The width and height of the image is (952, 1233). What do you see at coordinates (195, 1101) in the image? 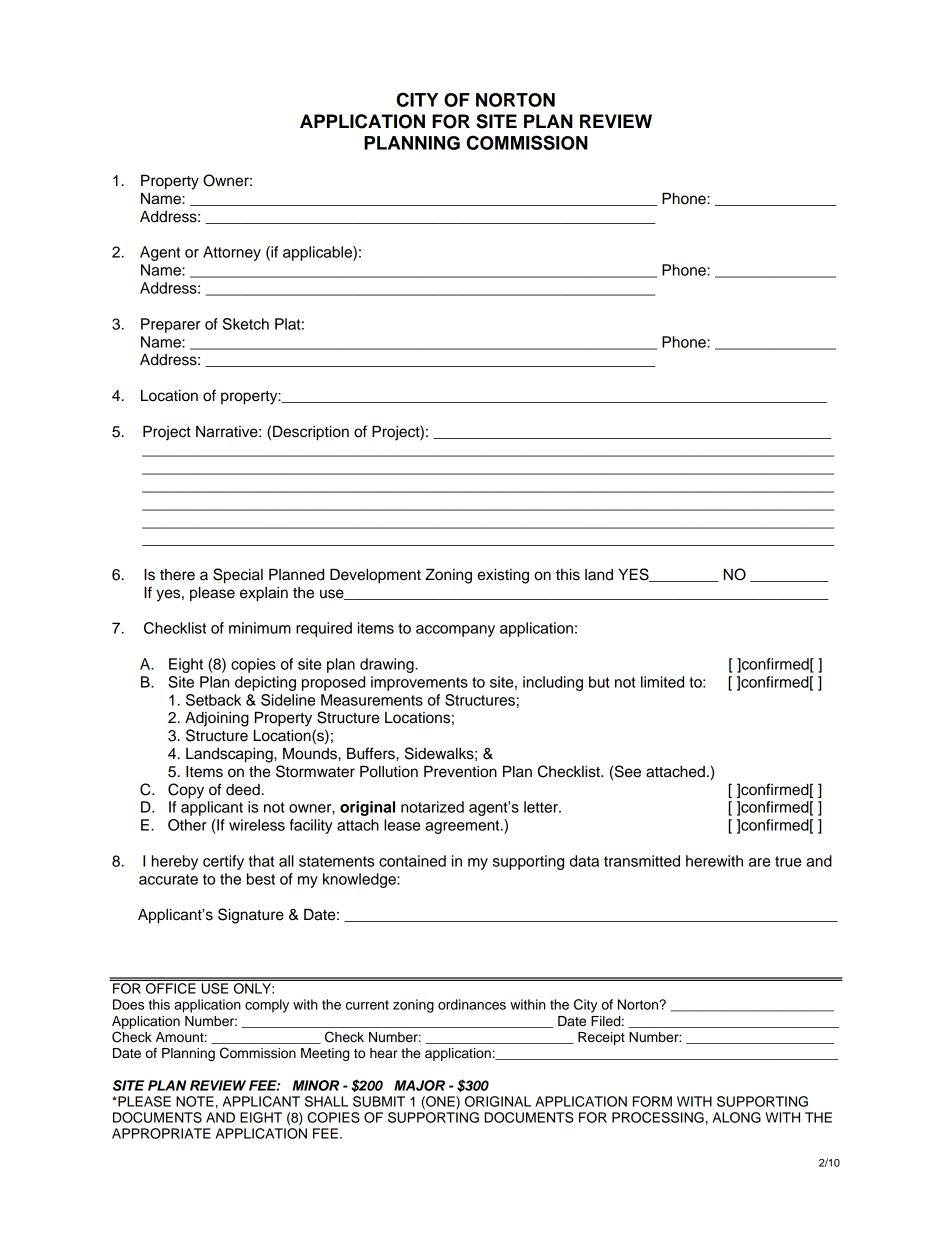
I see `NOTE` at bounding box center [195, 1101].
